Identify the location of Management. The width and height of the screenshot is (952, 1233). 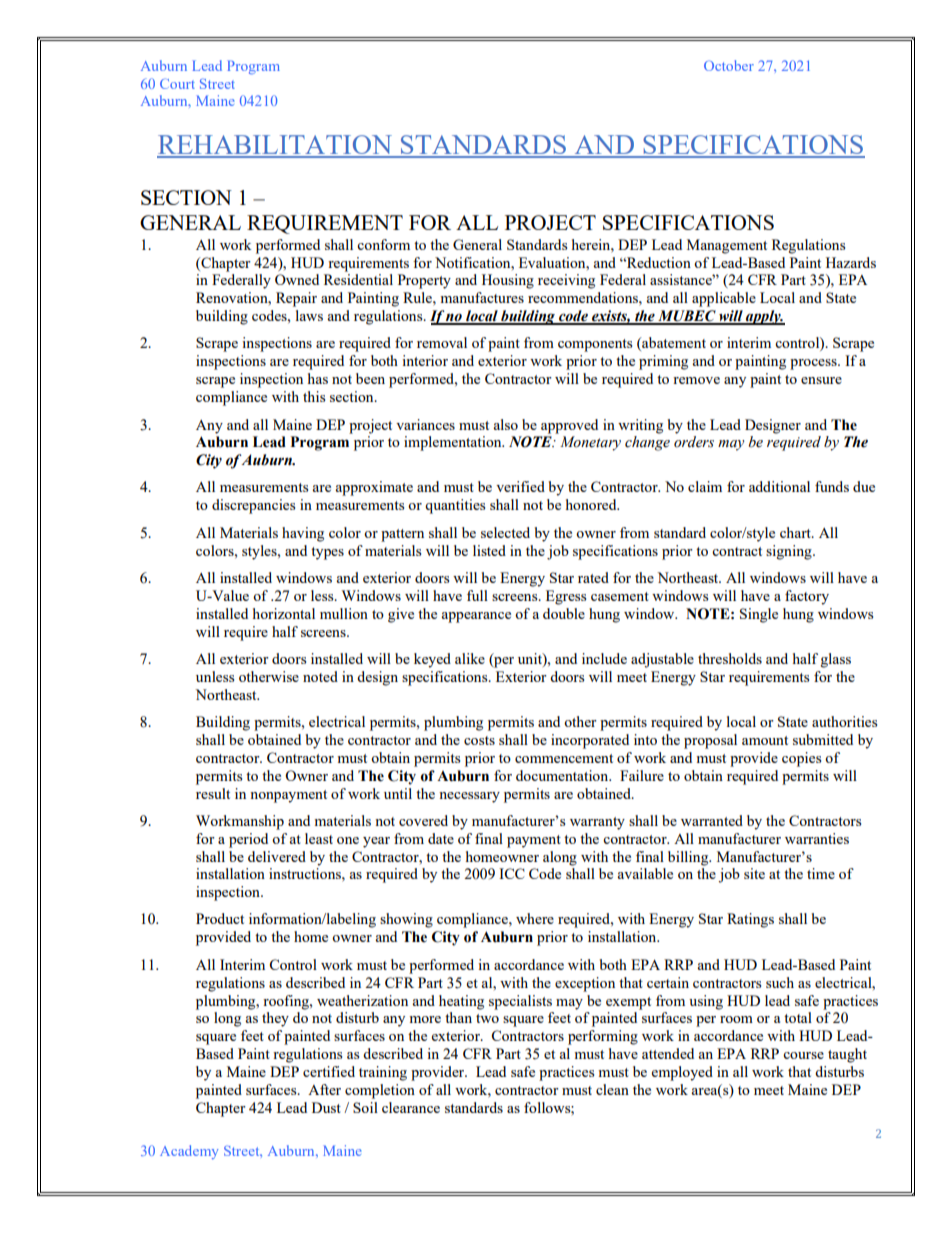
(727, 246).
